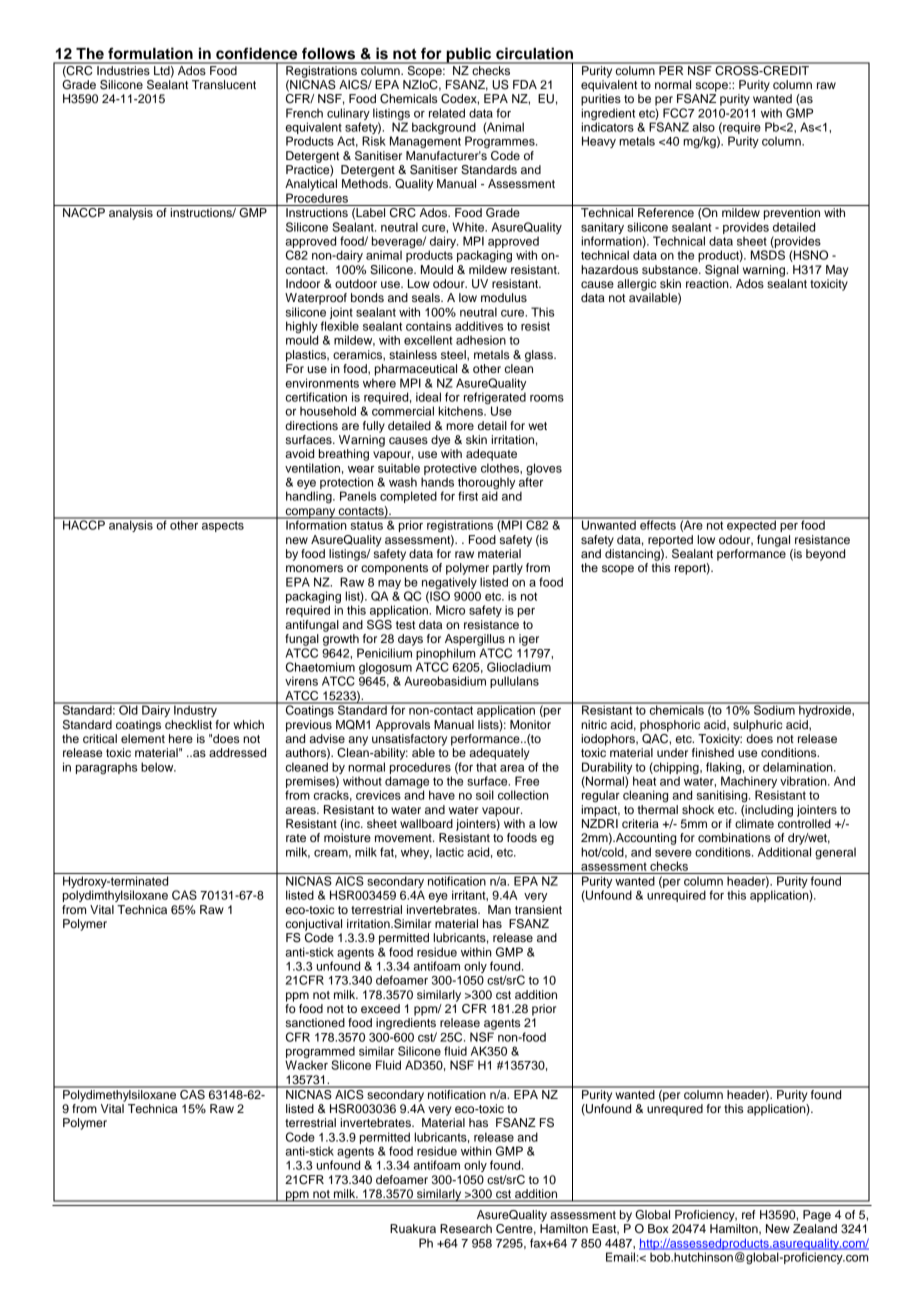 Image resolution: width=924 pixels, height=1308 pixels. What do you see at coordinates (734, 837) in the page?
I see `combinations` at bounding box center [734, 837].
